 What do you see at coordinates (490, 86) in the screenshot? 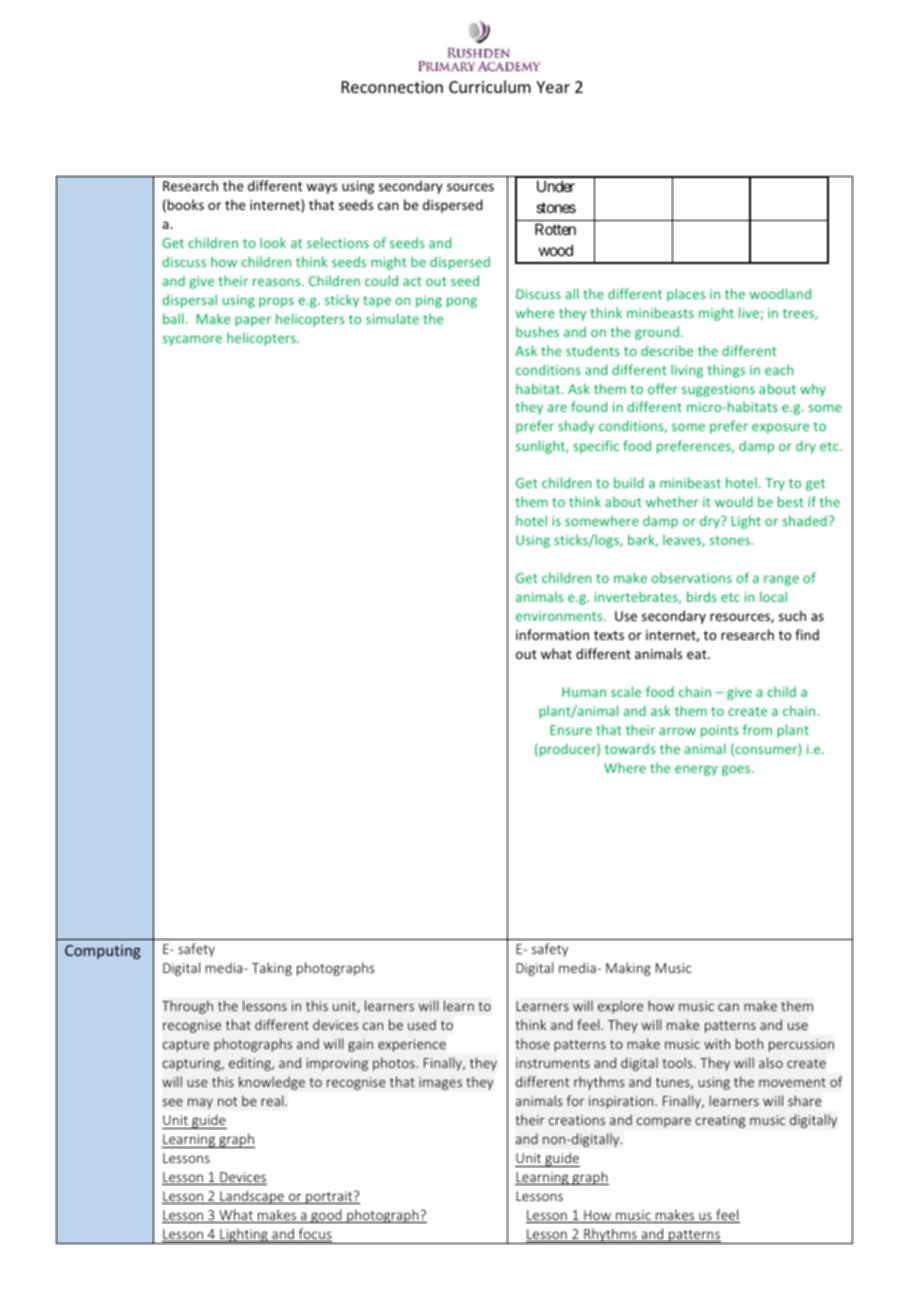
I see `Curriculum` at bounding box center [490, 86].
